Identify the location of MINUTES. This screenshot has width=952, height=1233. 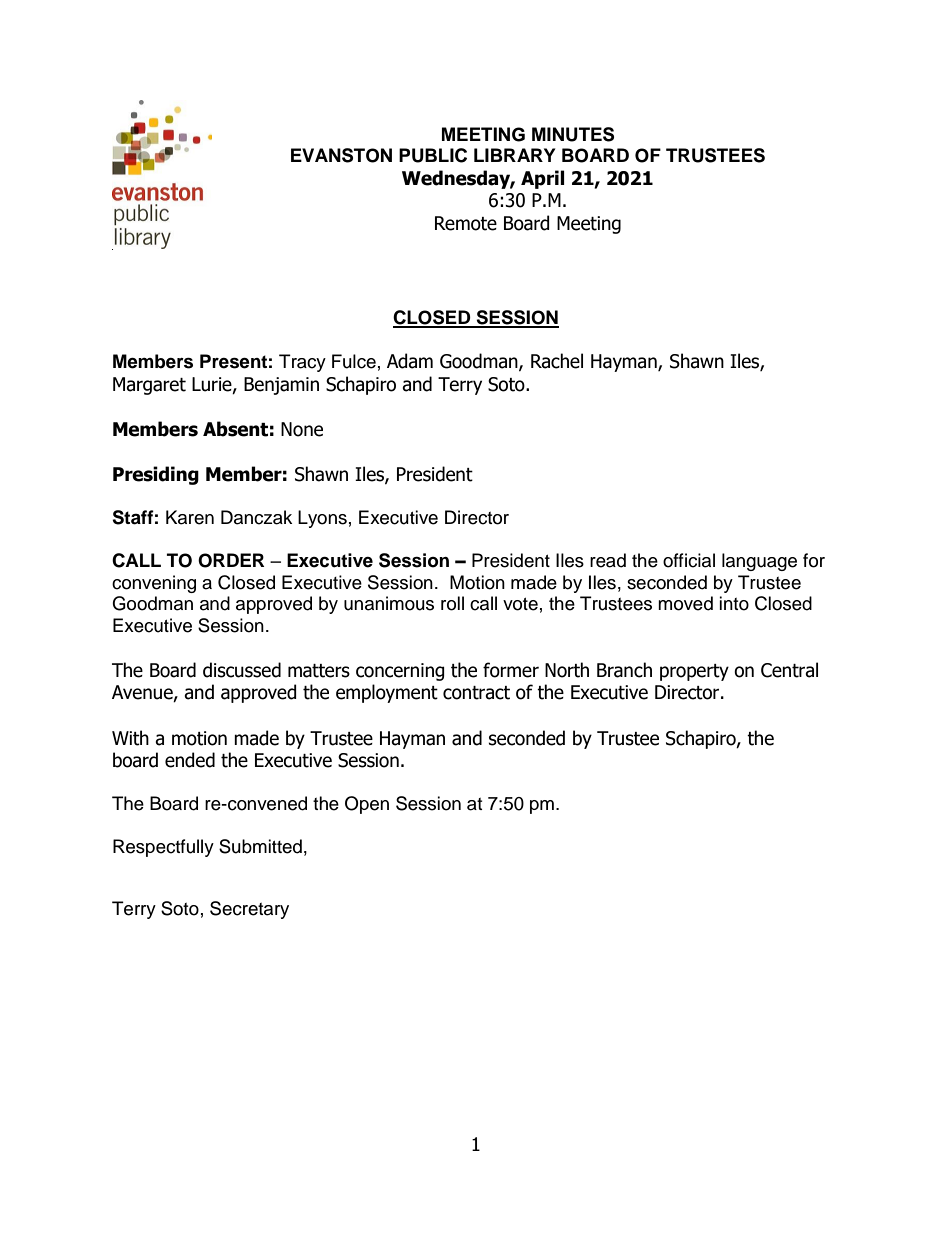
(573, 134).
